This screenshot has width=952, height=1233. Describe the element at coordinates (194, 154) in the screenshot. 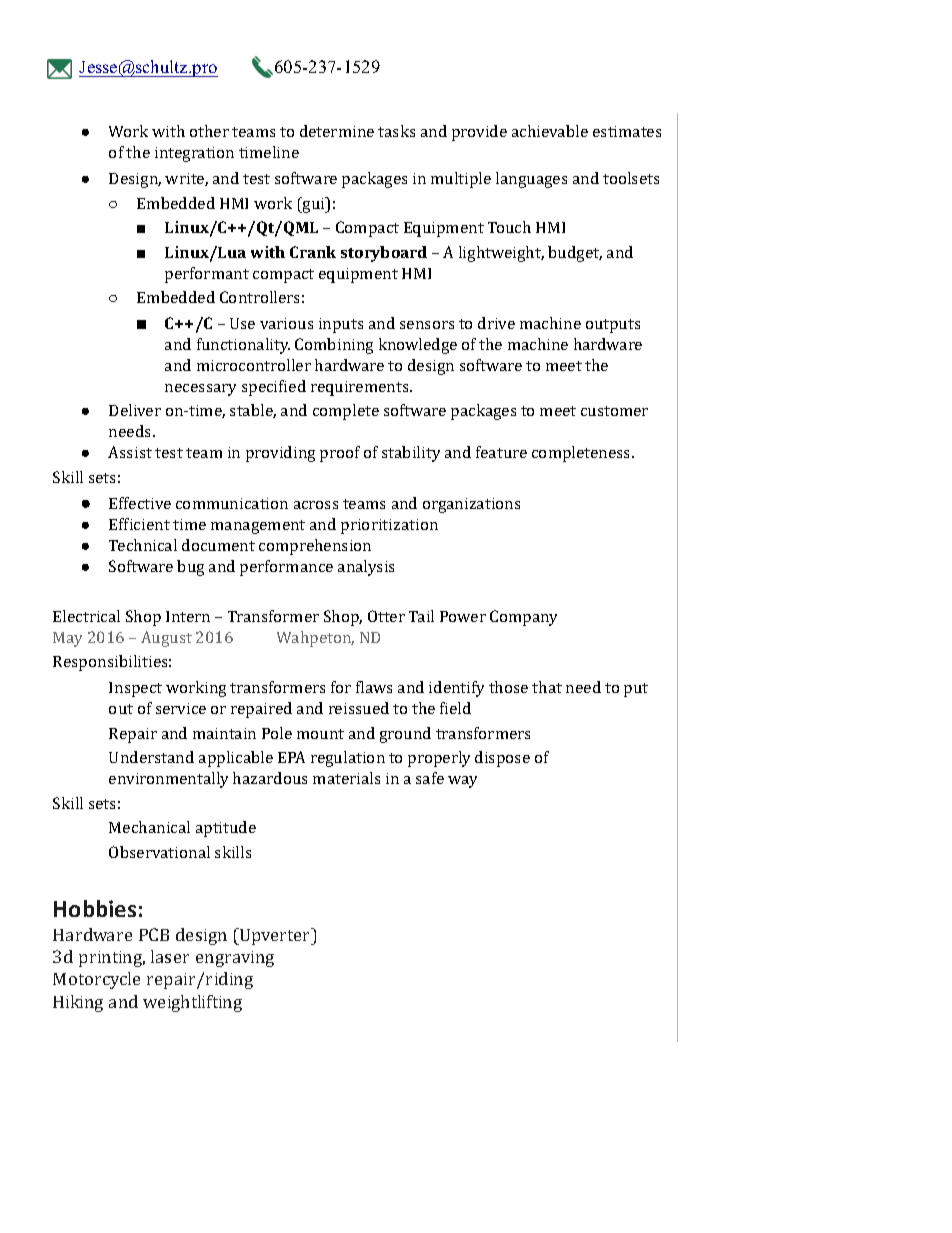

I see `integration` at that location.
